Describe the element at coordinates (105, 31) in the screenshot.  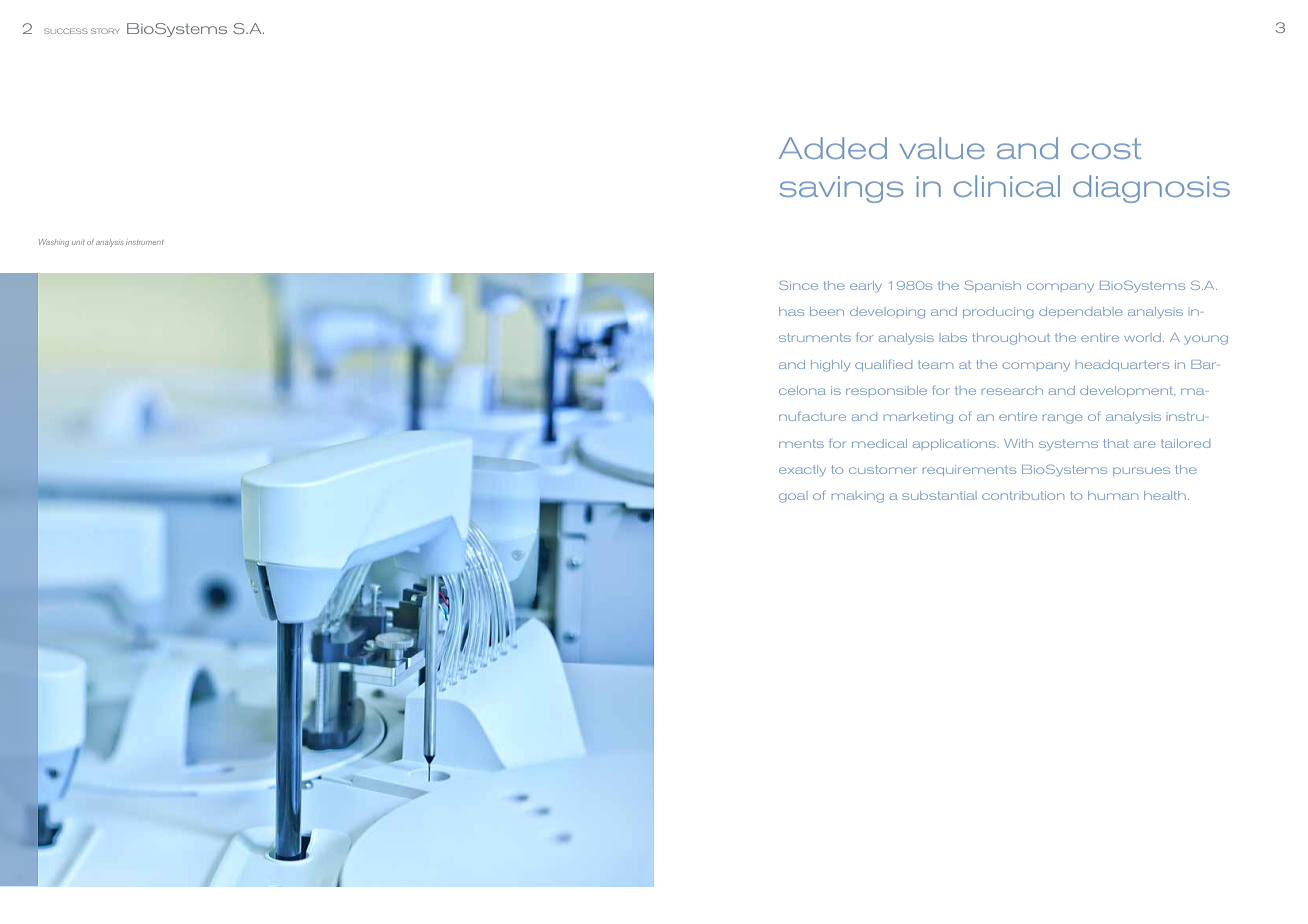
I see `STORY` at that location.
